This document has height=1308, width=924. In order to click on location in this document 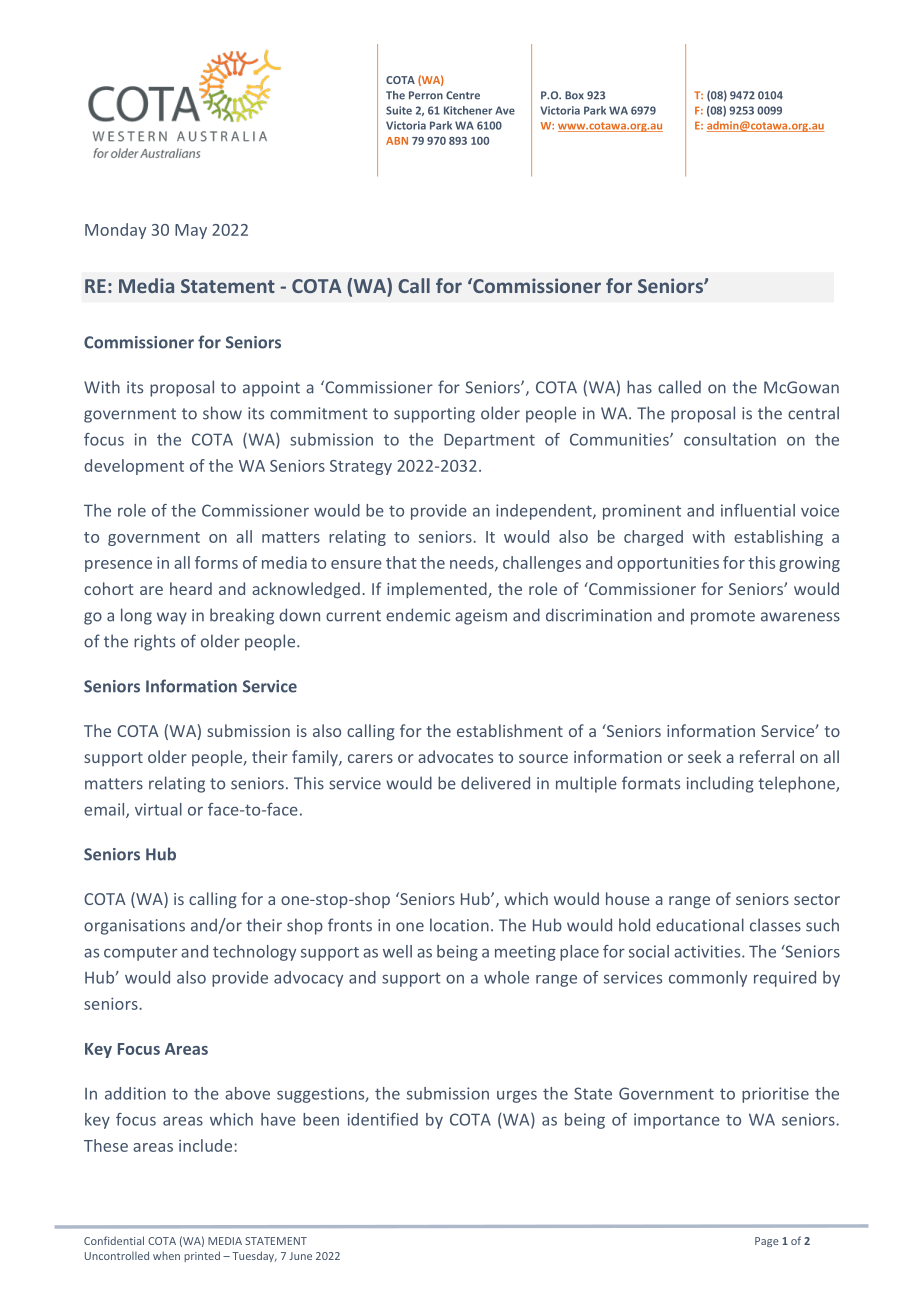, I will do `click(459, 925)`.
